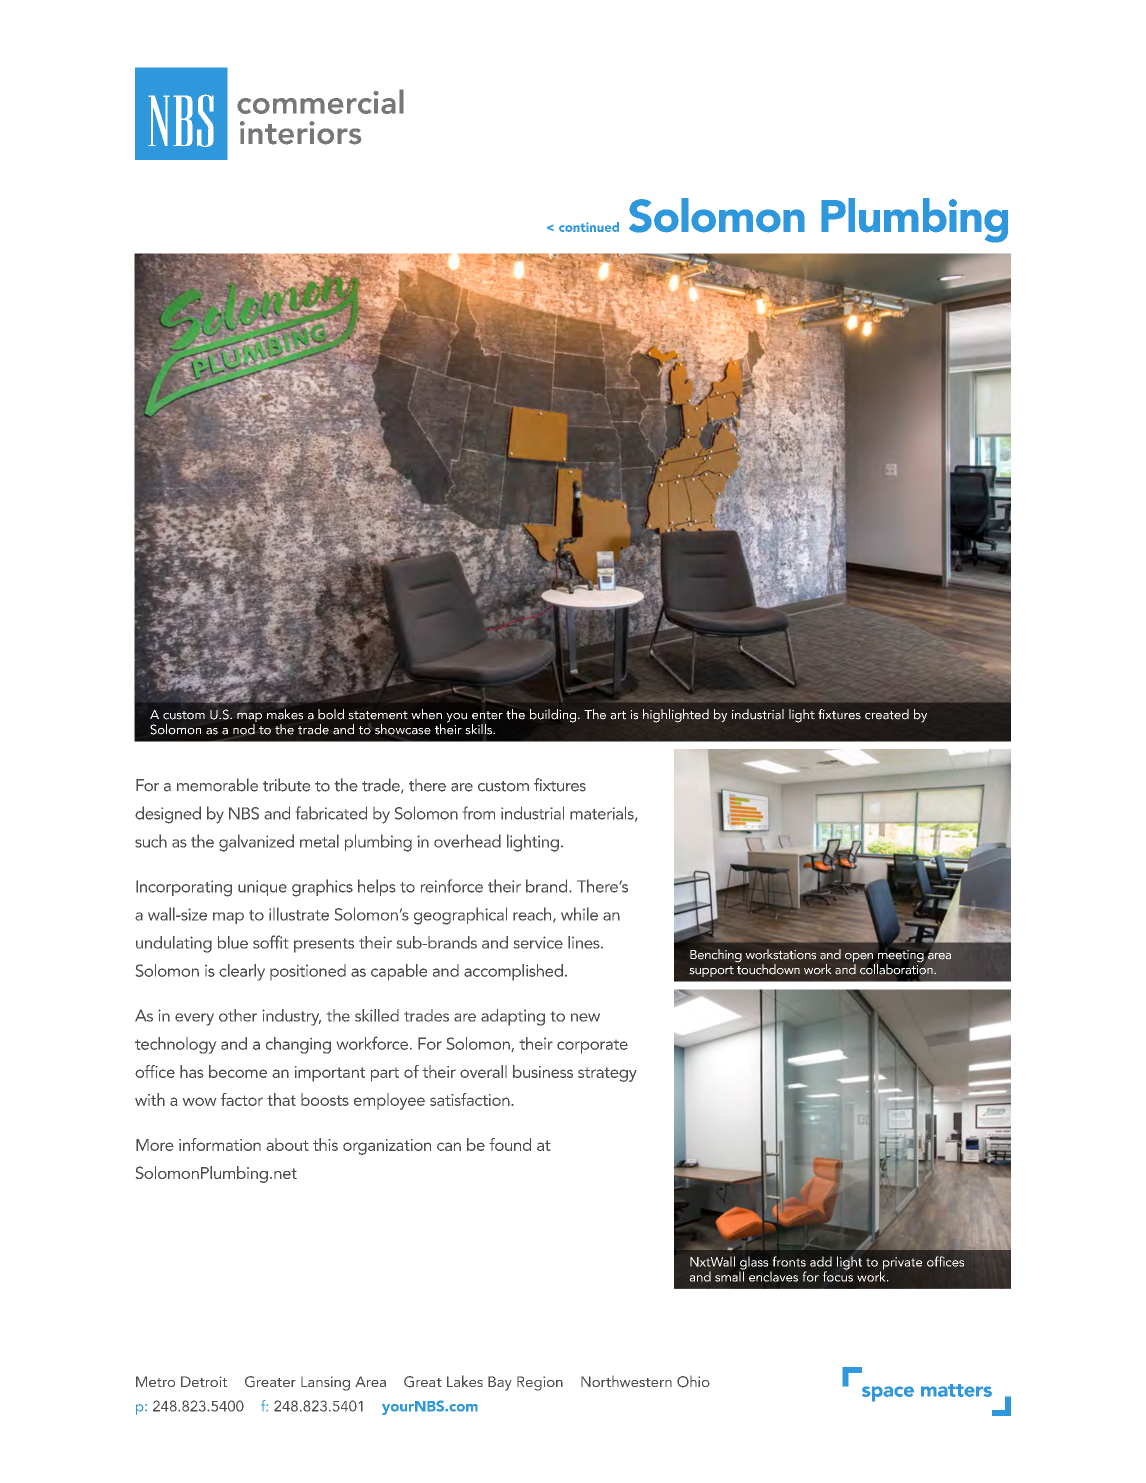  What do you see at coordinates (204, 1381) in the screenshot?
I see `Detroit` at bounding box center [204, 1381].
